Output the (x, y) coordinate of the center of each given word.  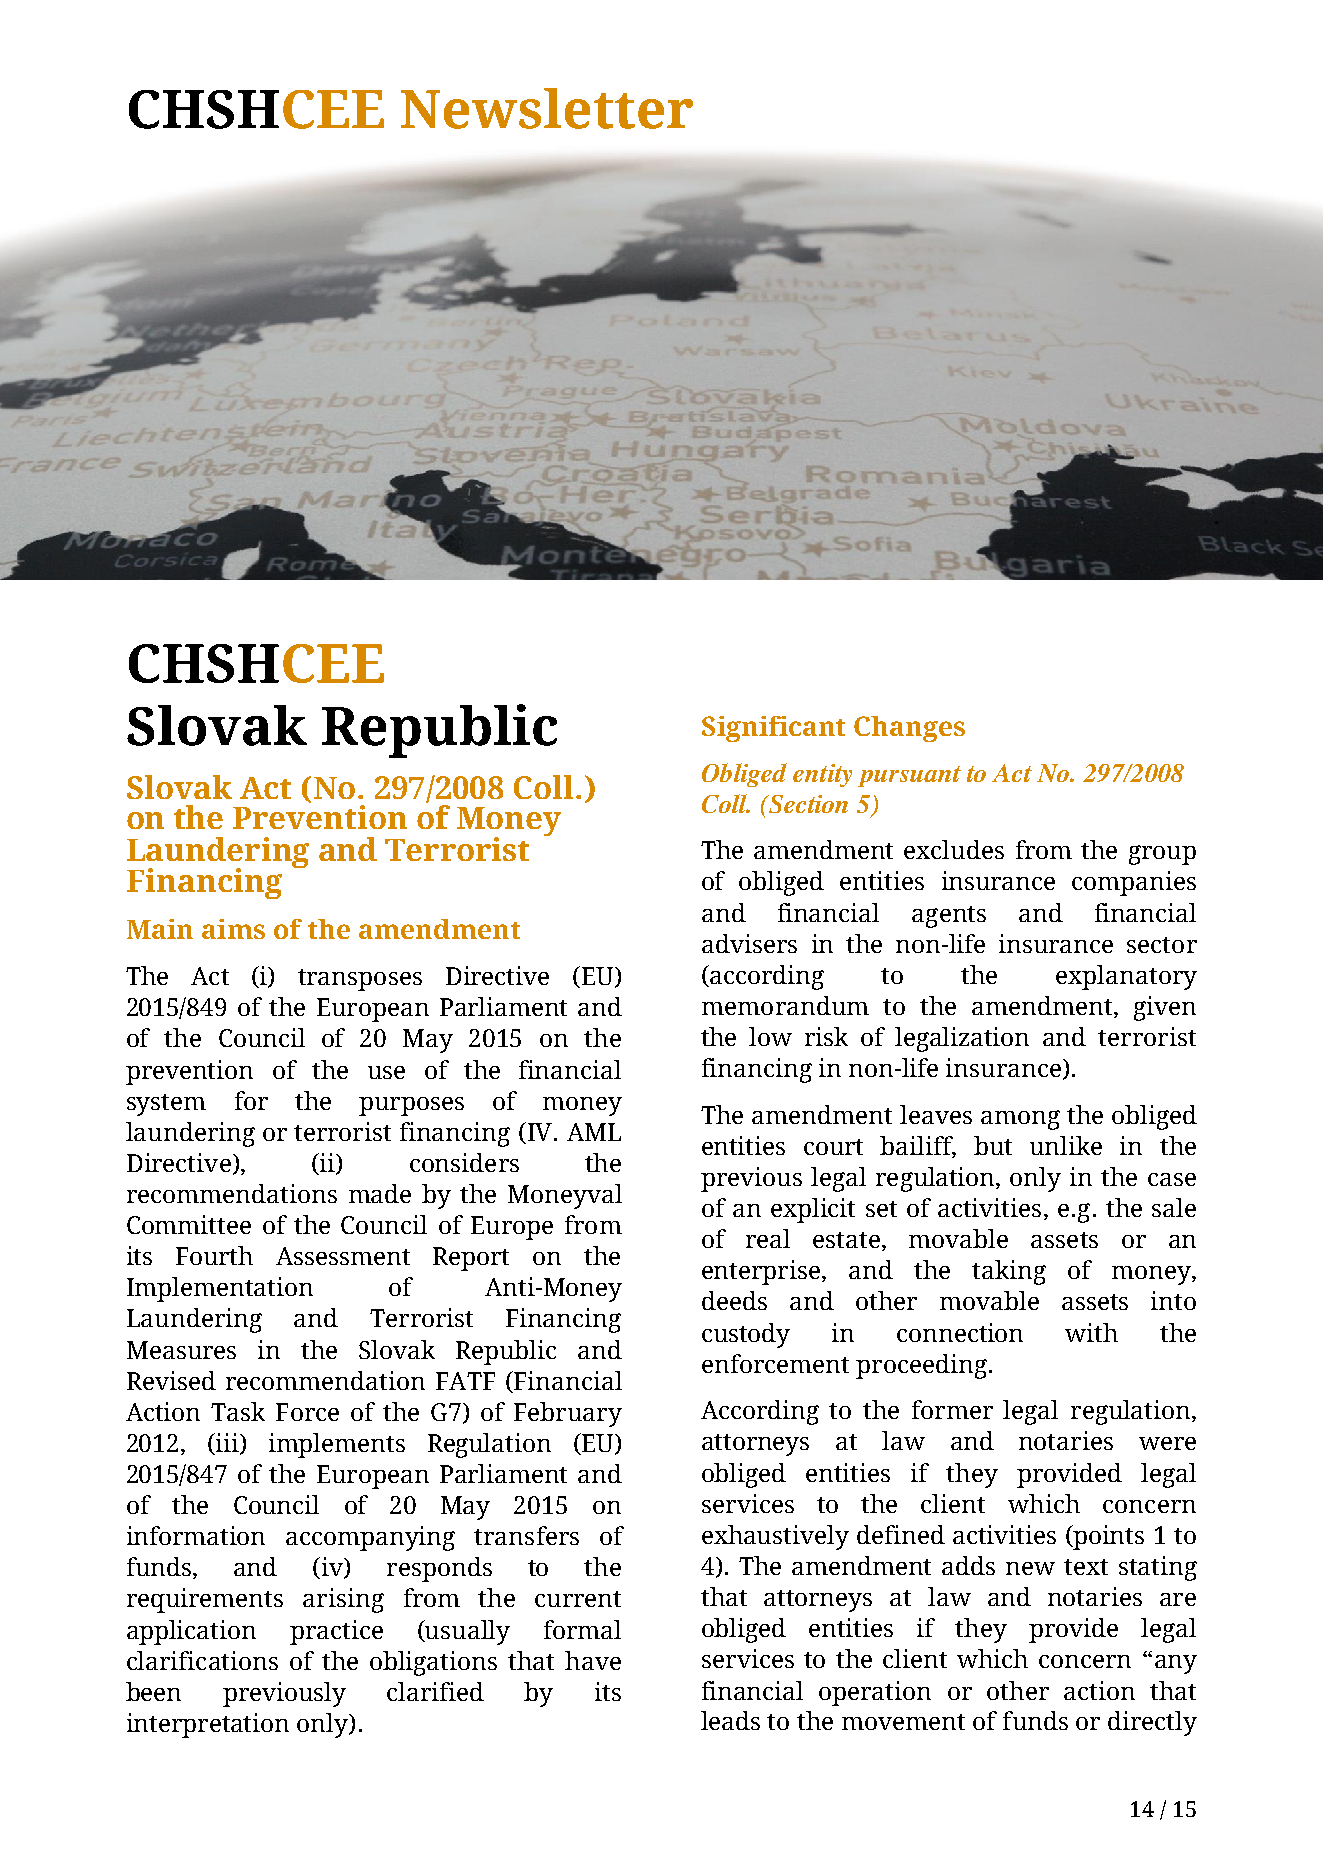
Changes (909, 729)
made (380, 1193)
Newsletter (547, 108)
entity (822, 775)
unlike (1066, 1145)
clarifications (202, 1660)
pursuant (909, 776)
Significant (773, 729)
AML (594, 1132)
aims (233, 929)
